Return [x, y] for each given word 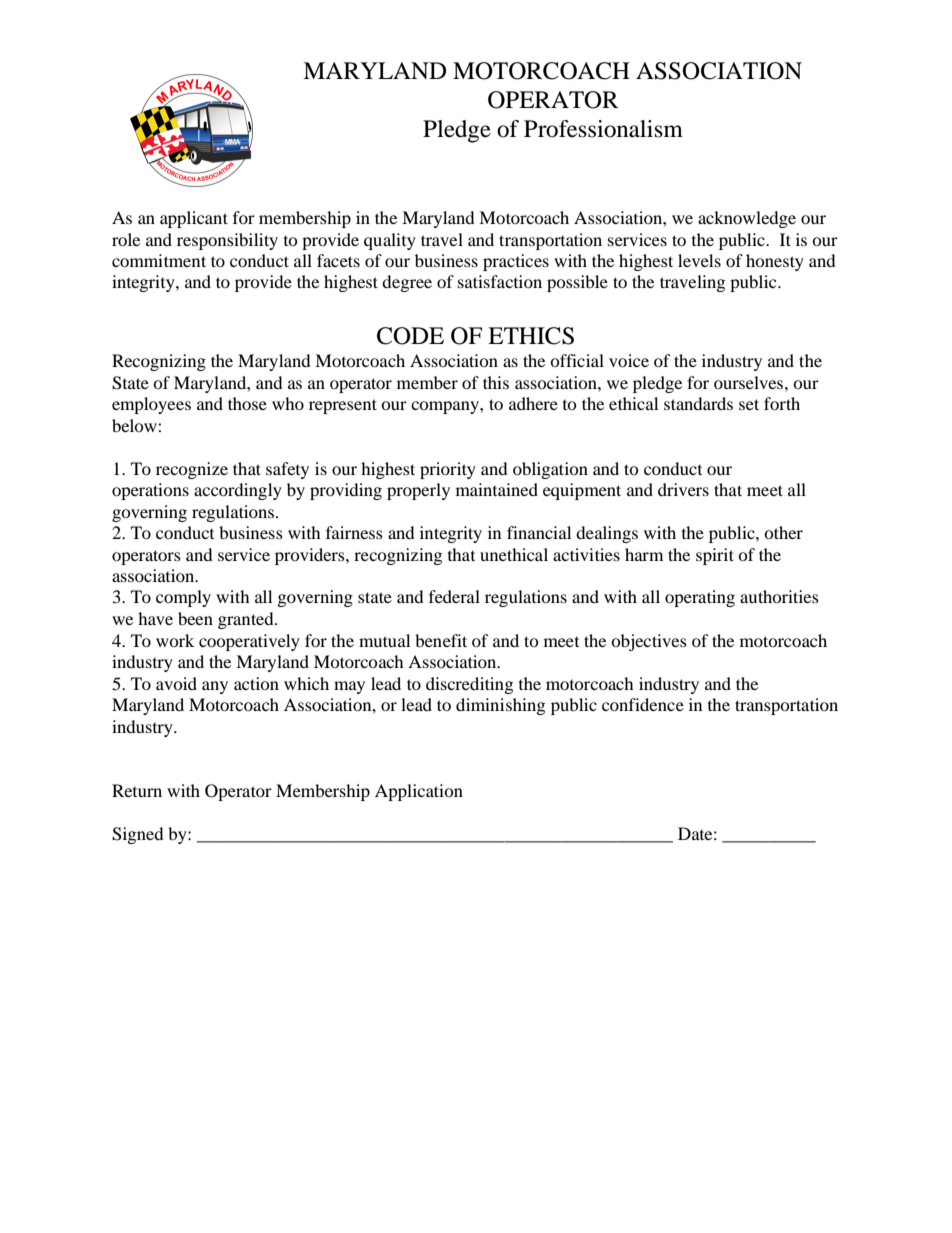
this [496, 382]
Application [419, 792]
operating [700, 598]
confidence [643, 704]
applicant [194, 219]
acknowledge [747, 219]
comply [183, 598]
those [247, 403]
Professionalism [603, 129]
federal [454, 596]
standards [698, 403]
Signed [138, 835]
